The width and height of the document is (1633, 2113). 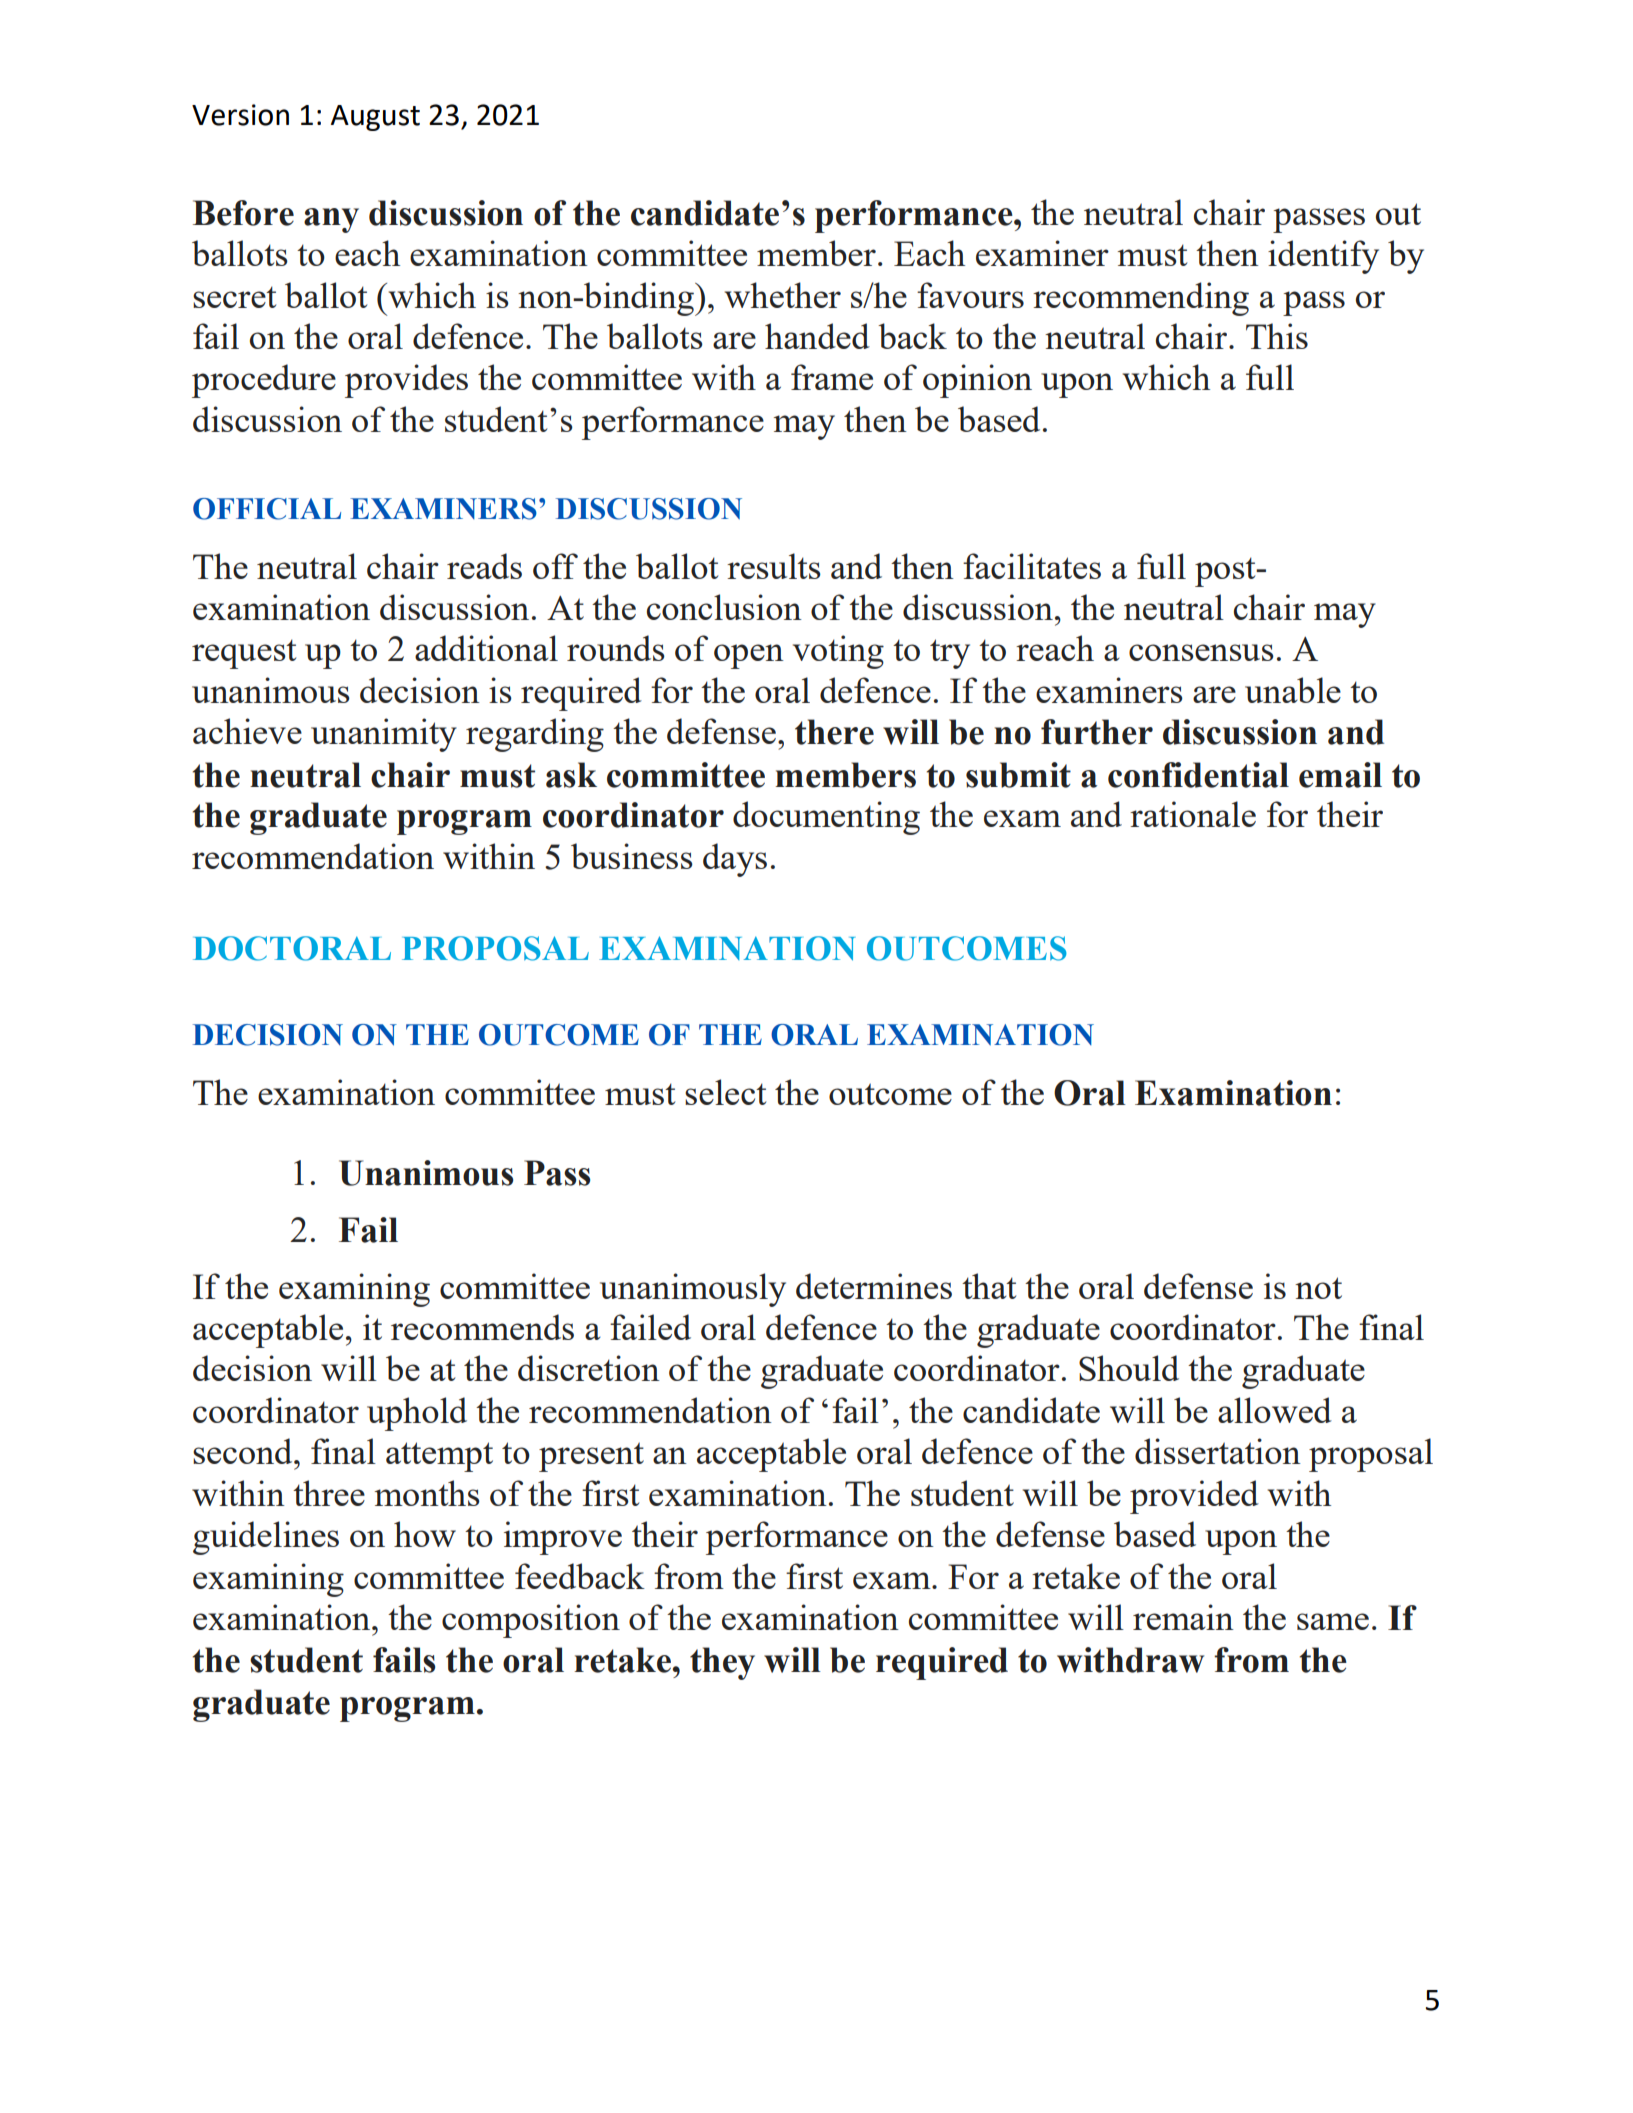 I want to click on OFFICIAL, so click(x=267, y=509).
